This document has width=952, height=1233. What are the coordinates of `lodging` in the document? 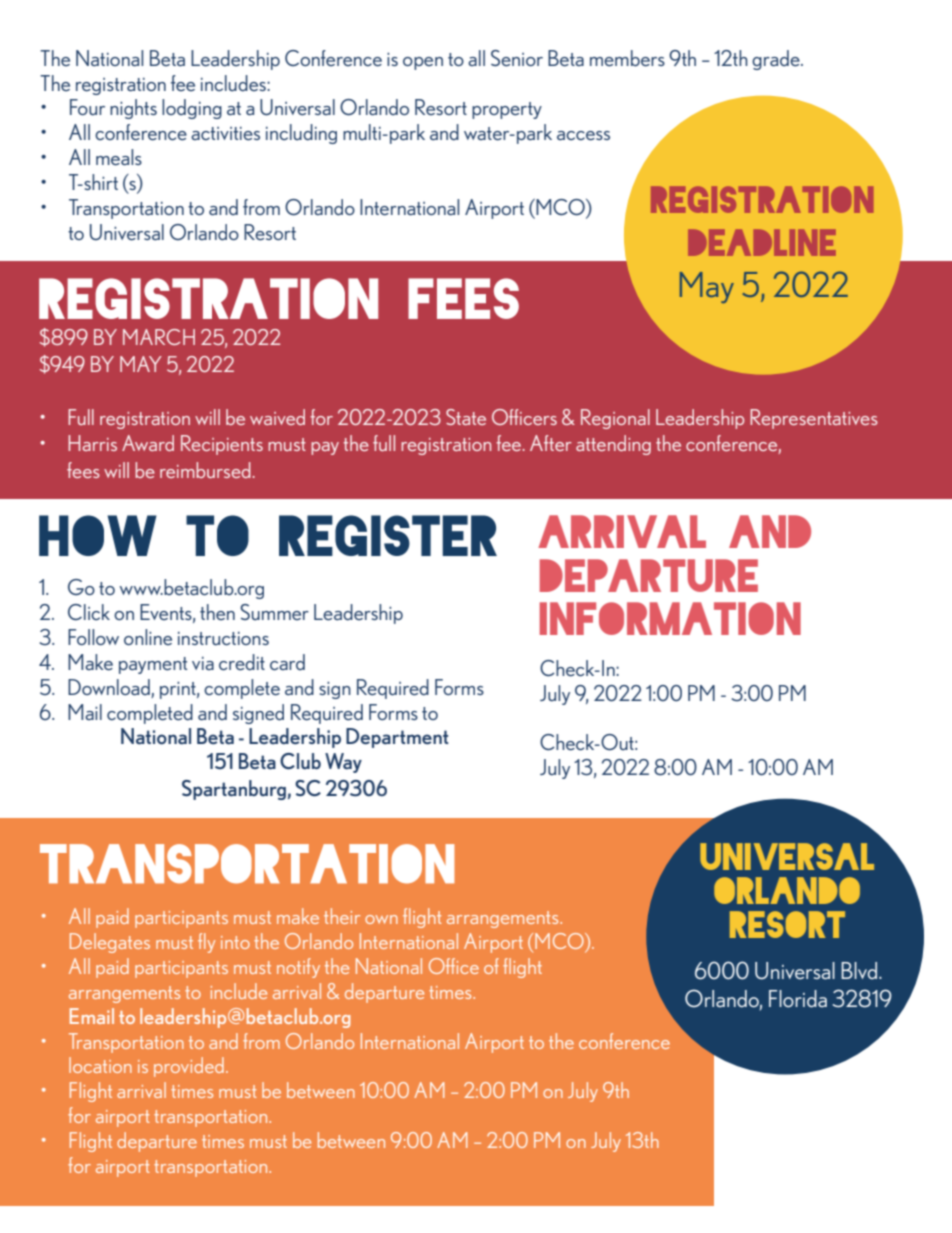 It's located at (192, 109).
